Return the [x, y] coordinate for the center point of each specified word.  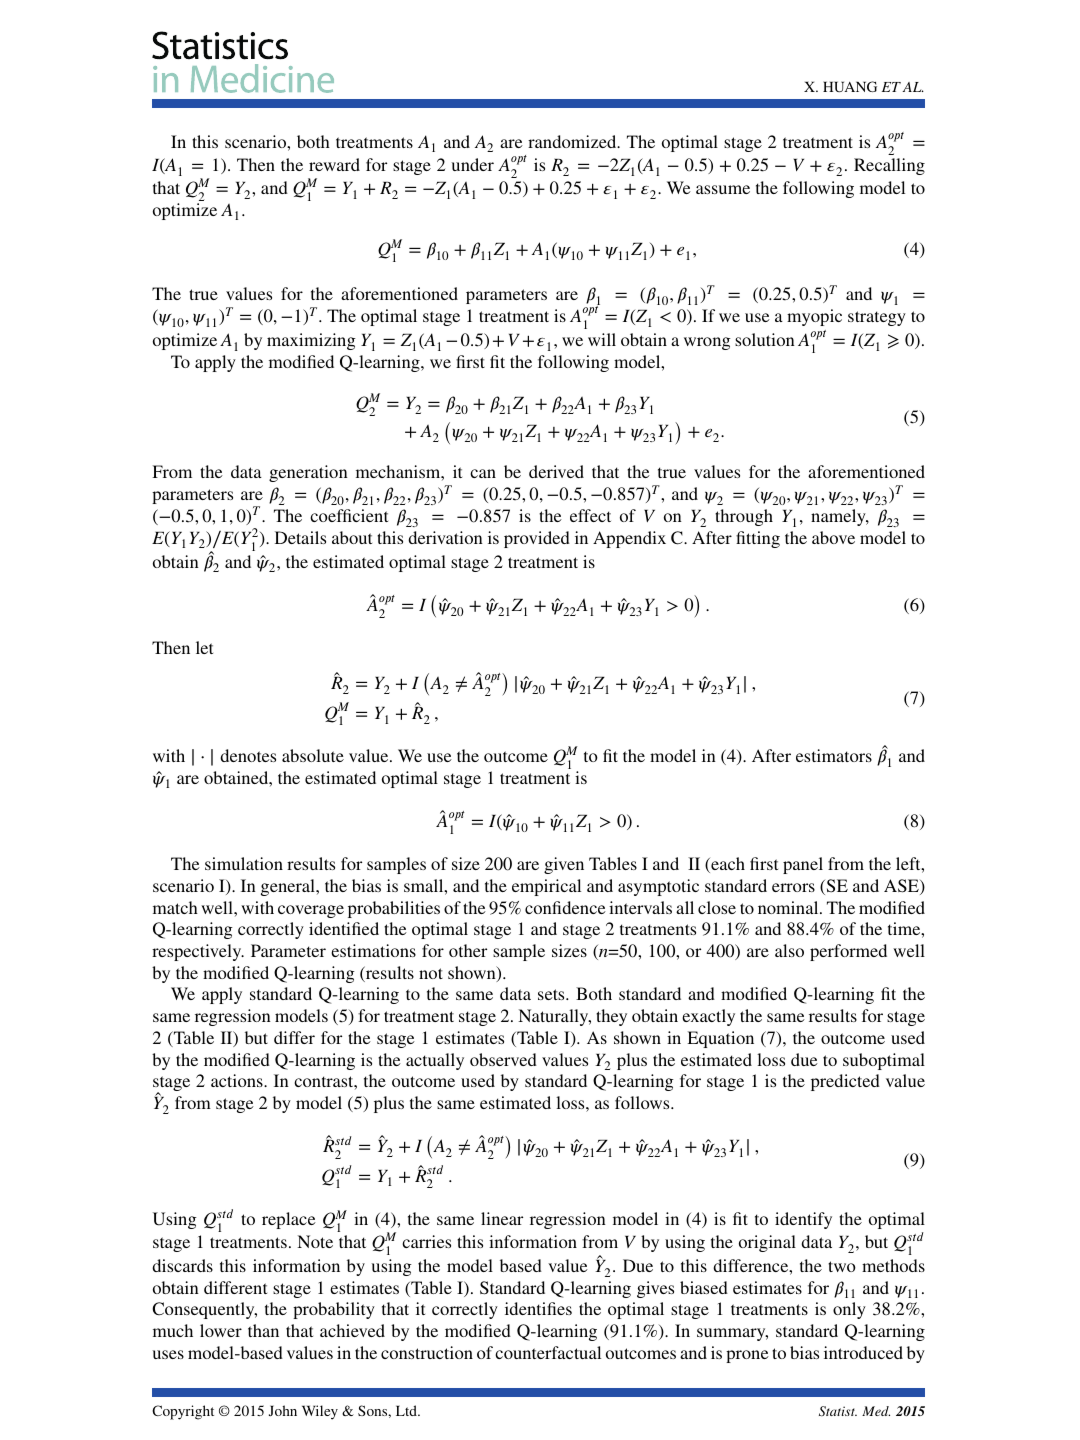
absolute [313, 755]
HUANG [850, 86]
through [744, 517]
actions [238, 1080]
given [564, 865]
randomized [573, 141]
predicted [845, 1082]
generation [308, 473]
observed [503, 1059]
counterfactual [548, 1352]
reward [334, 164]
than [263, 1330]
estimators [834, 755]
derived [556, 471]
